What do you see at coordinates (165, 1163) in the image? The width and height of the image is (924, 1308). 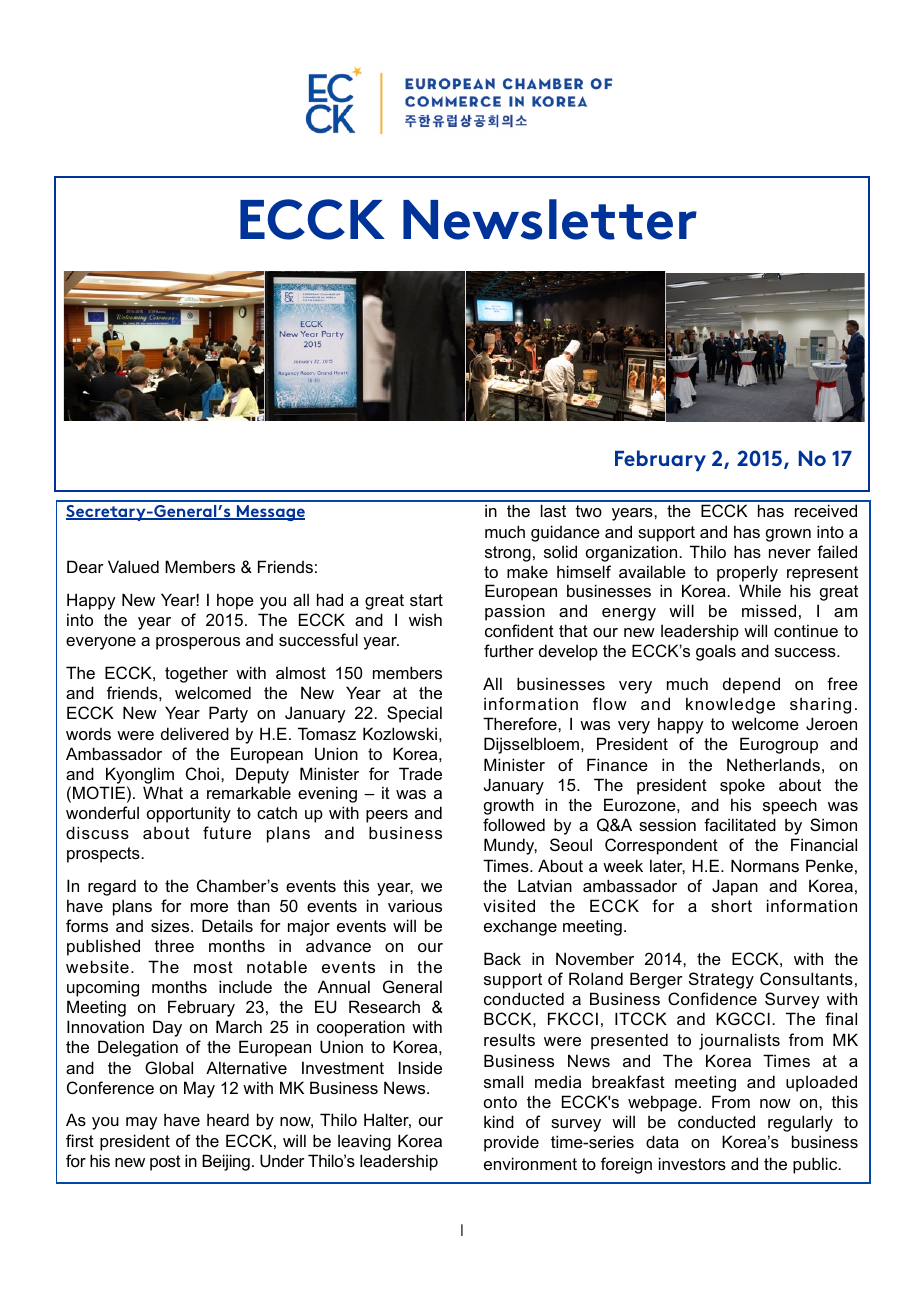 I see `post` at bounding box center [165, 1163].
